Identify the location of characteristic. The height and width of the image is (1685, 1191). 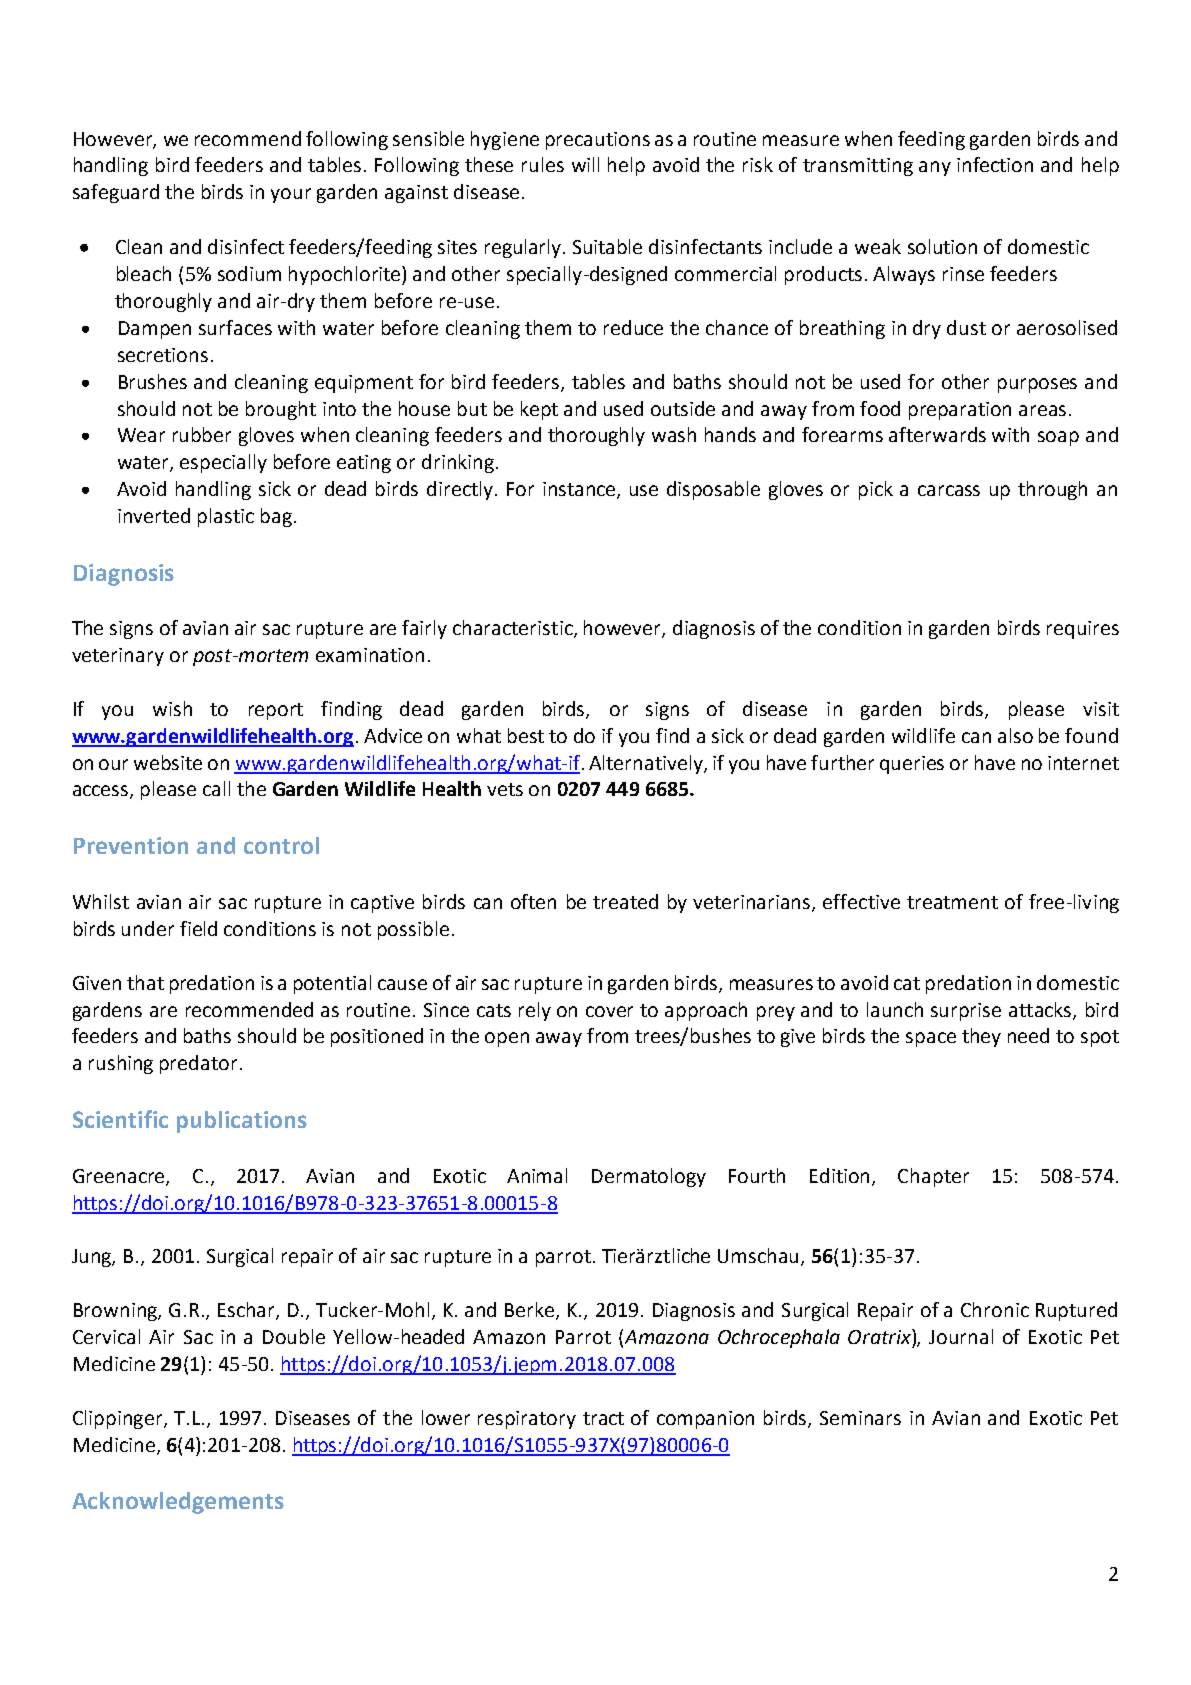
(514, 629).
